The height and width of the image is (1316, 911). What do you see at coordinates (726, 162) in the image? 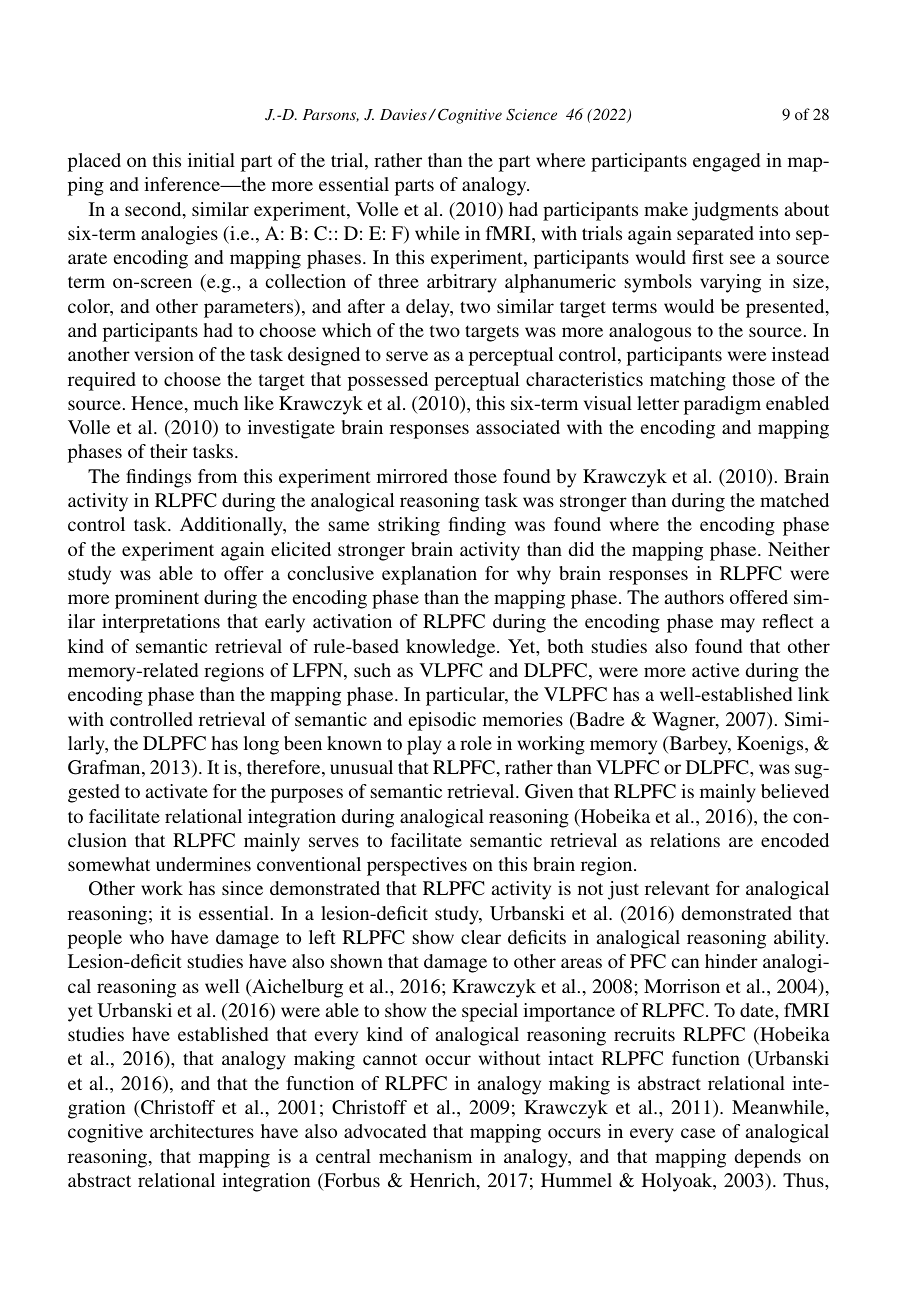
I see `engaged` at bounding box center [726, 162].
